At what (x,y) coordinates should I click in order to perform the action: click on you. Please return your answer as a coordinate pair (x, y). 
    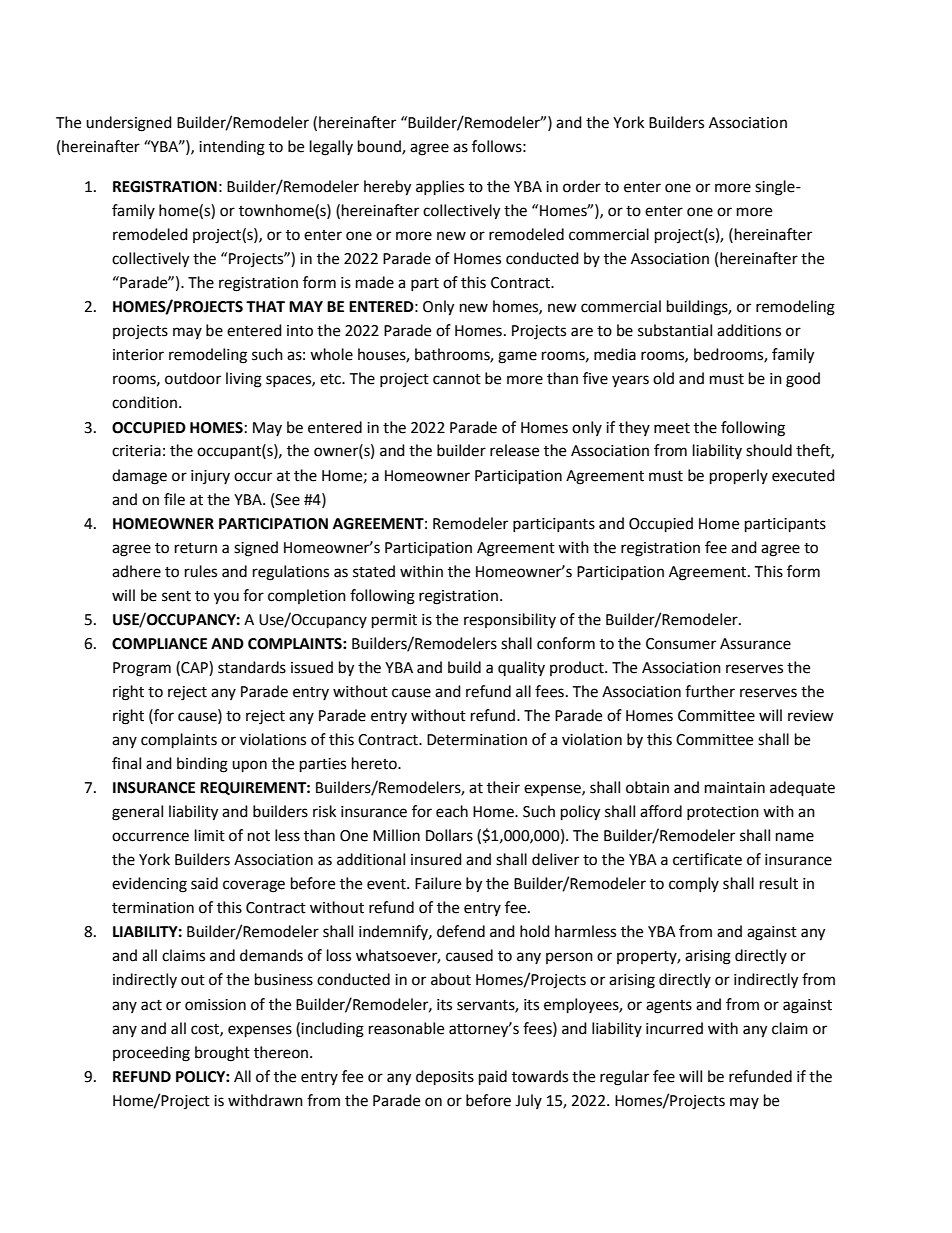
    Looking at the image, I should click on (226, 598).
